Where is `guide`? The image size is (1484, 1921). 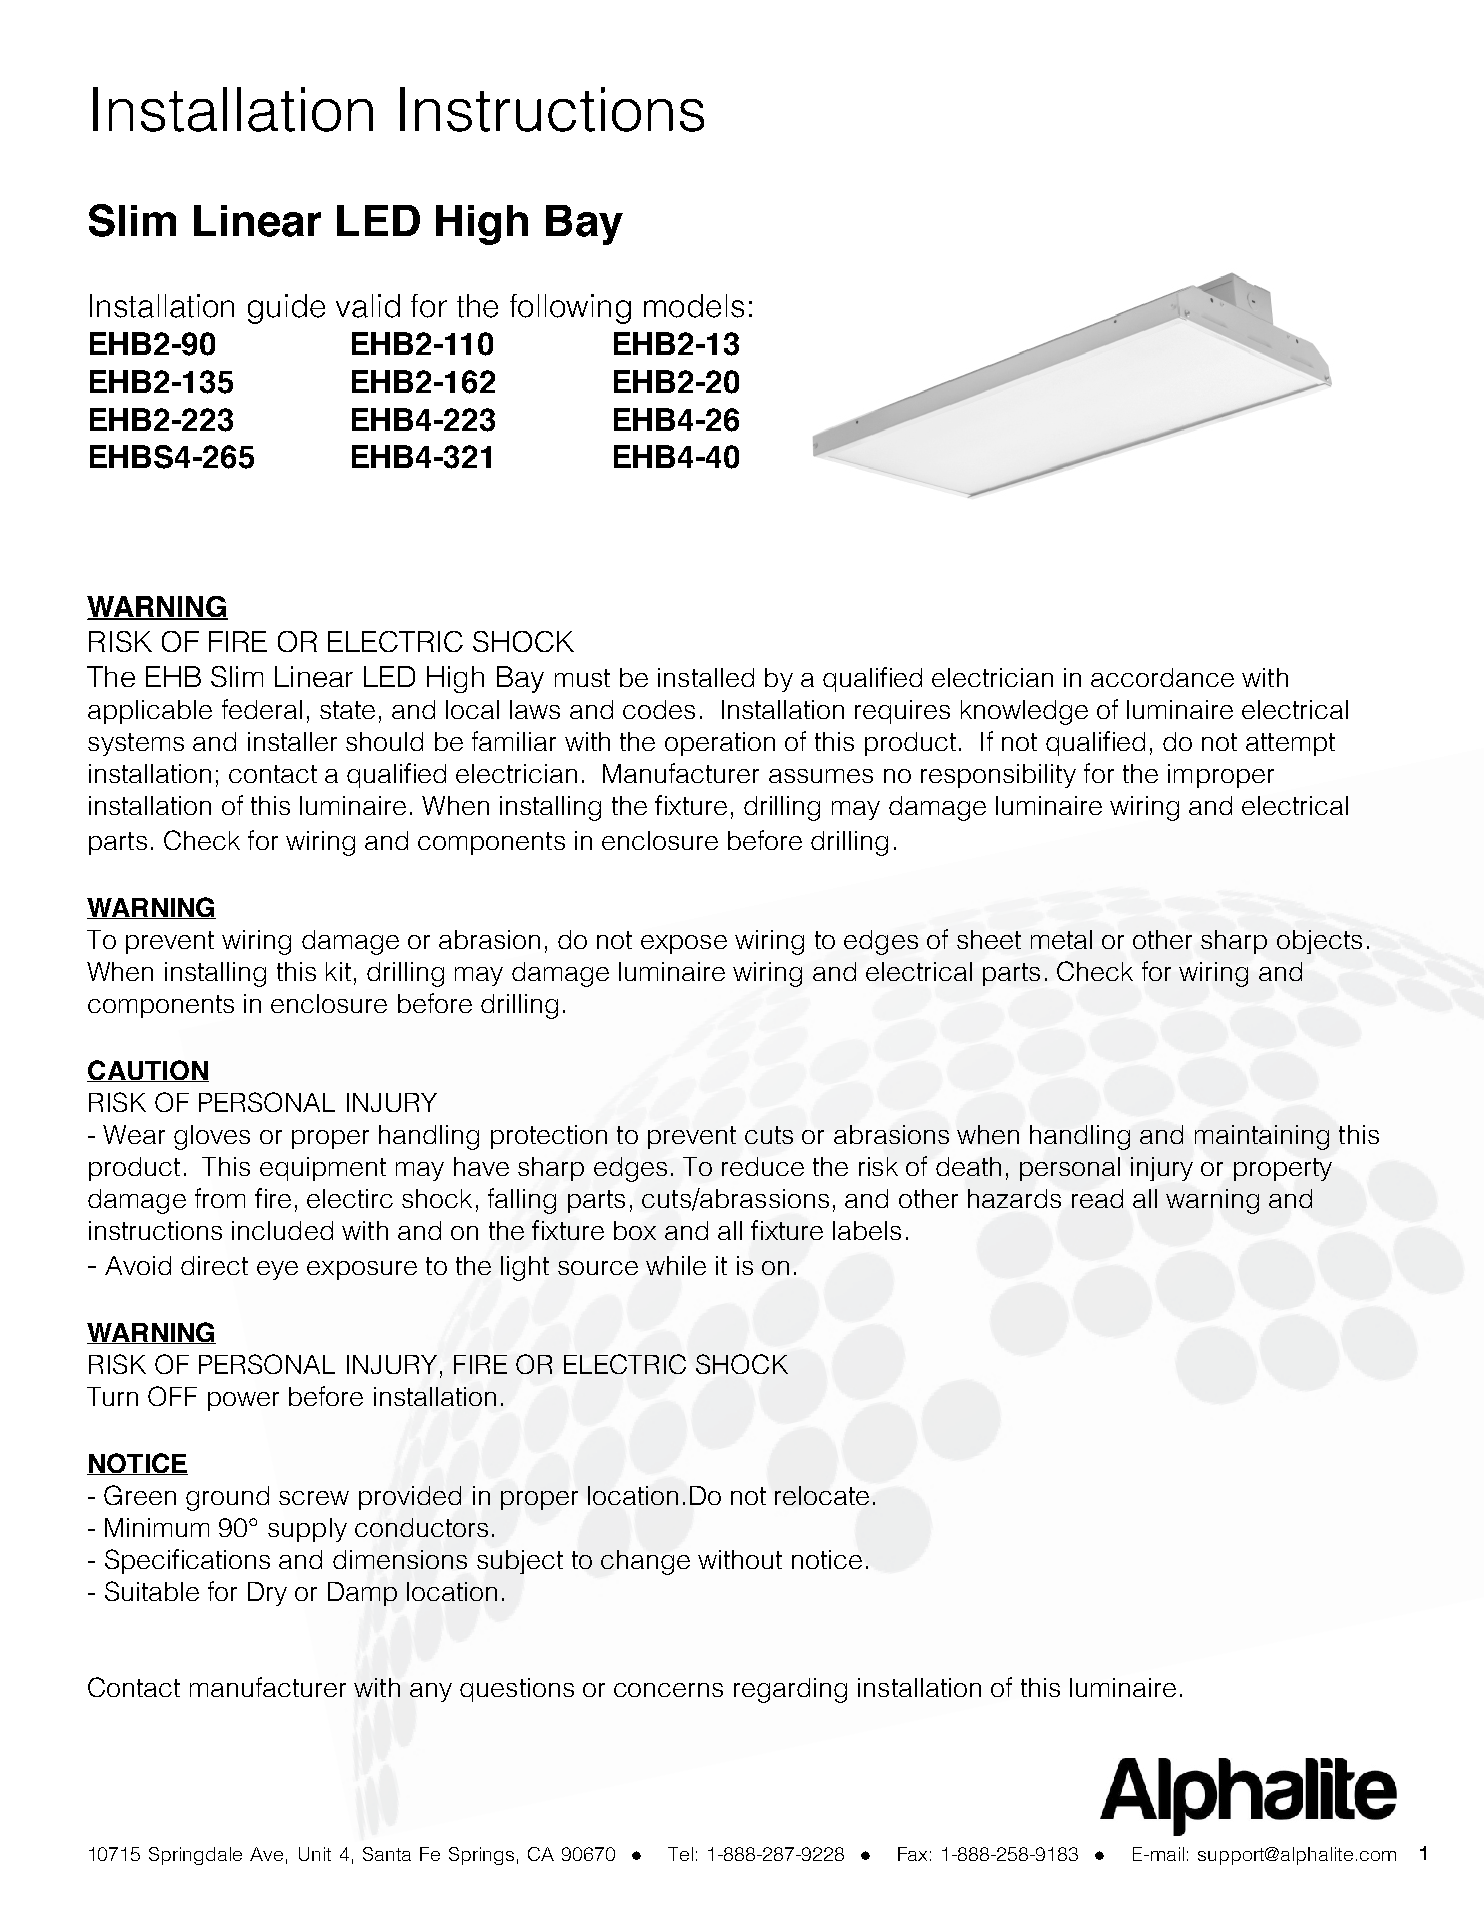 guide is located at coordinates (286, 309).
